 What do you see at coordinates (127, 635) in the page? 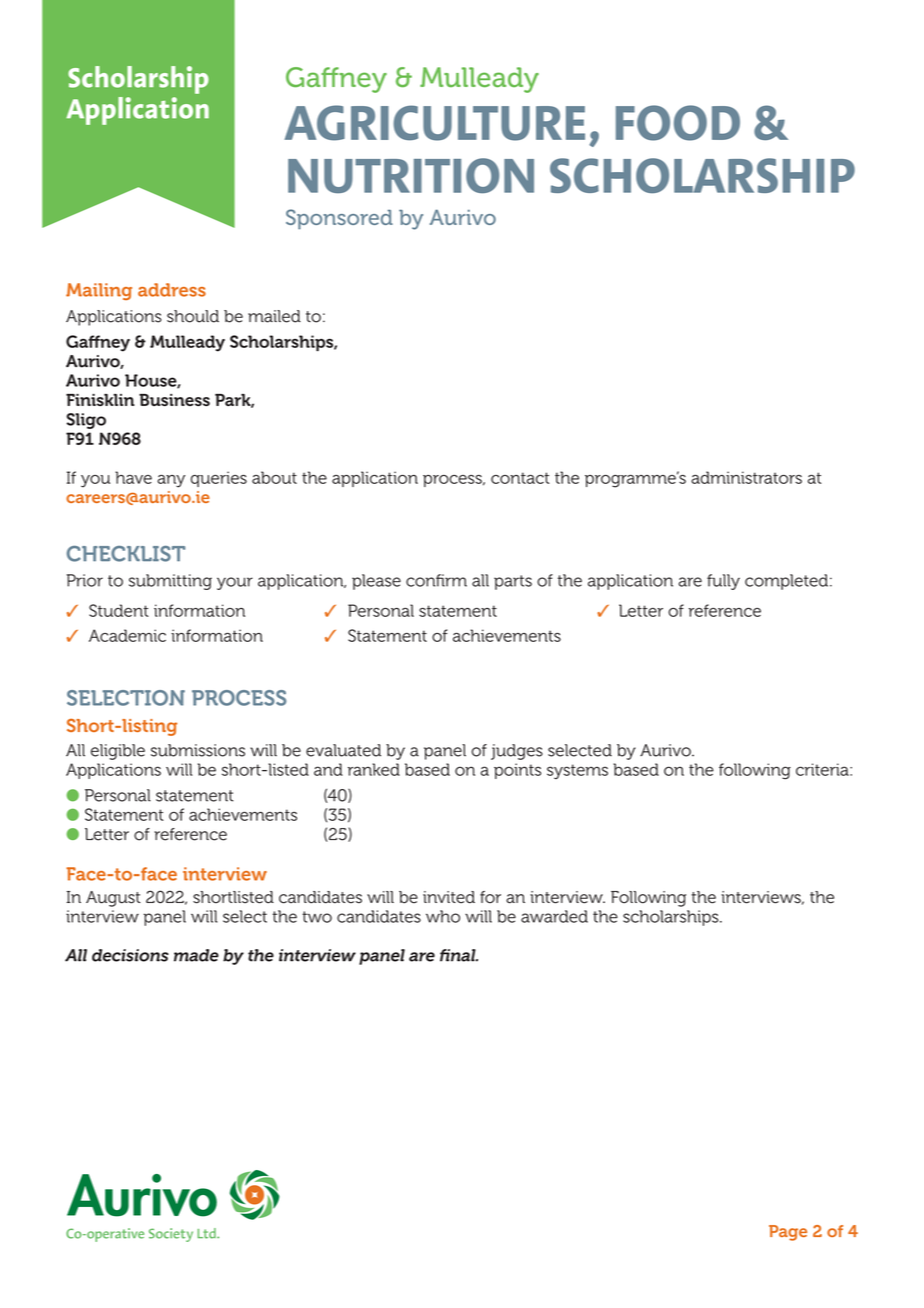
I see `Academic` at bounding box center [127, 635].
